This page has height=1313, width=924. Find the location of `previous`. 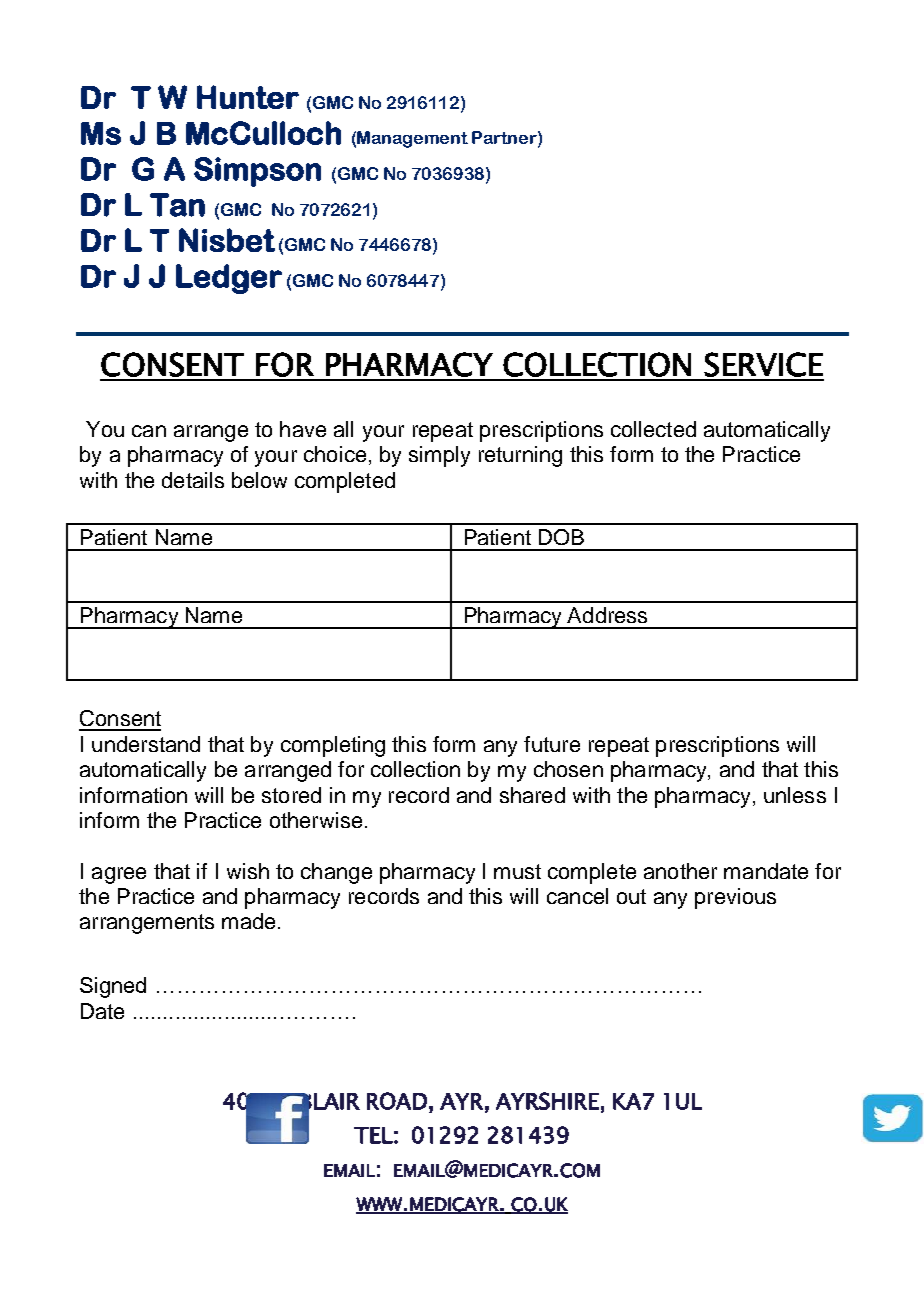

previous is located at coordinates (735, 898).
